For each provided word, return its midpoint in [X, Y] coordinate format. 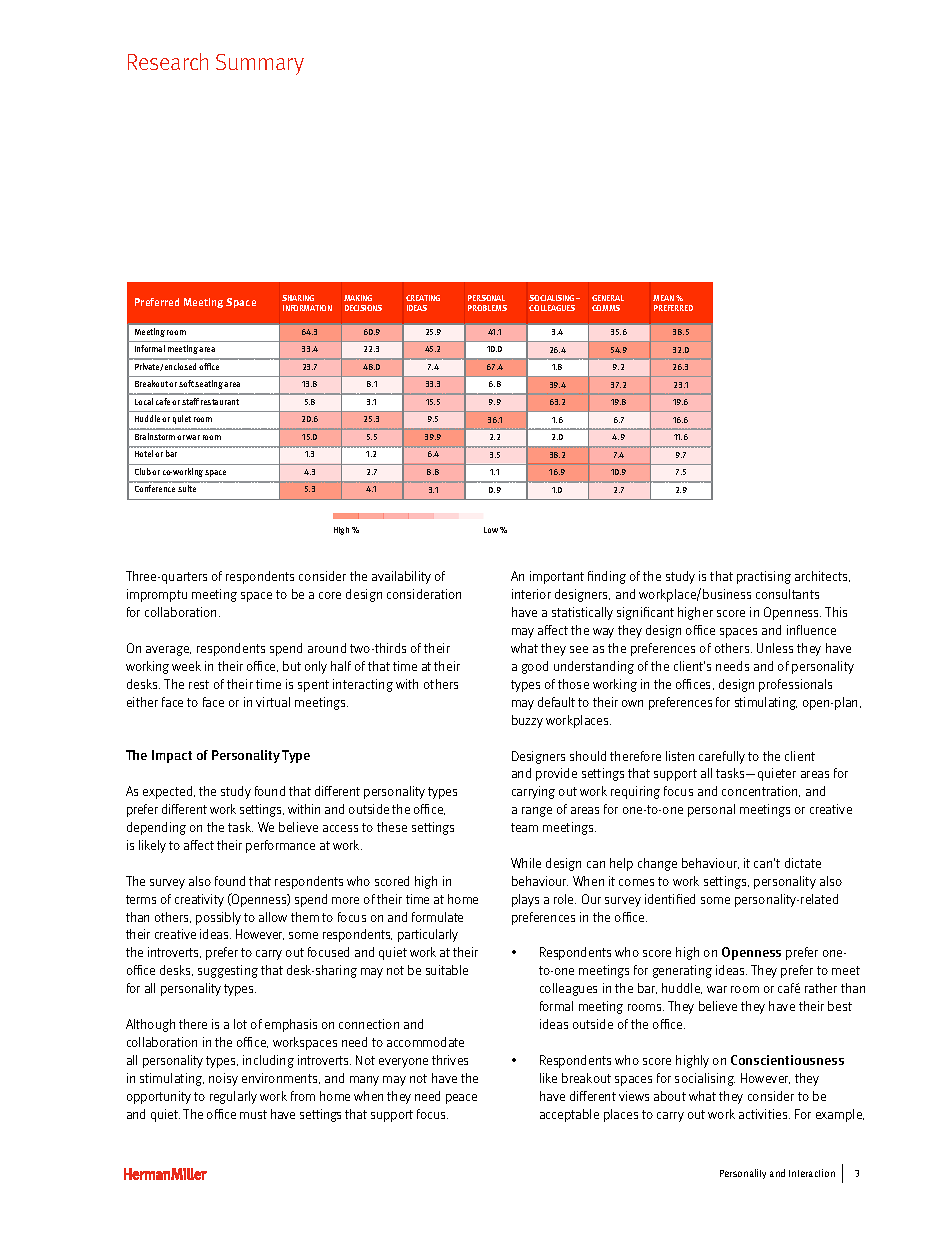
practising [764, 577]
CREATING [423, 298]
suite [187, 488]
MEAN [663, 298]
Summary [260, 64]
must [253, 1114]
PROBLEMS [487, 308]
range [537, 812]
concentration [761, 791]
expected [169, 792]
